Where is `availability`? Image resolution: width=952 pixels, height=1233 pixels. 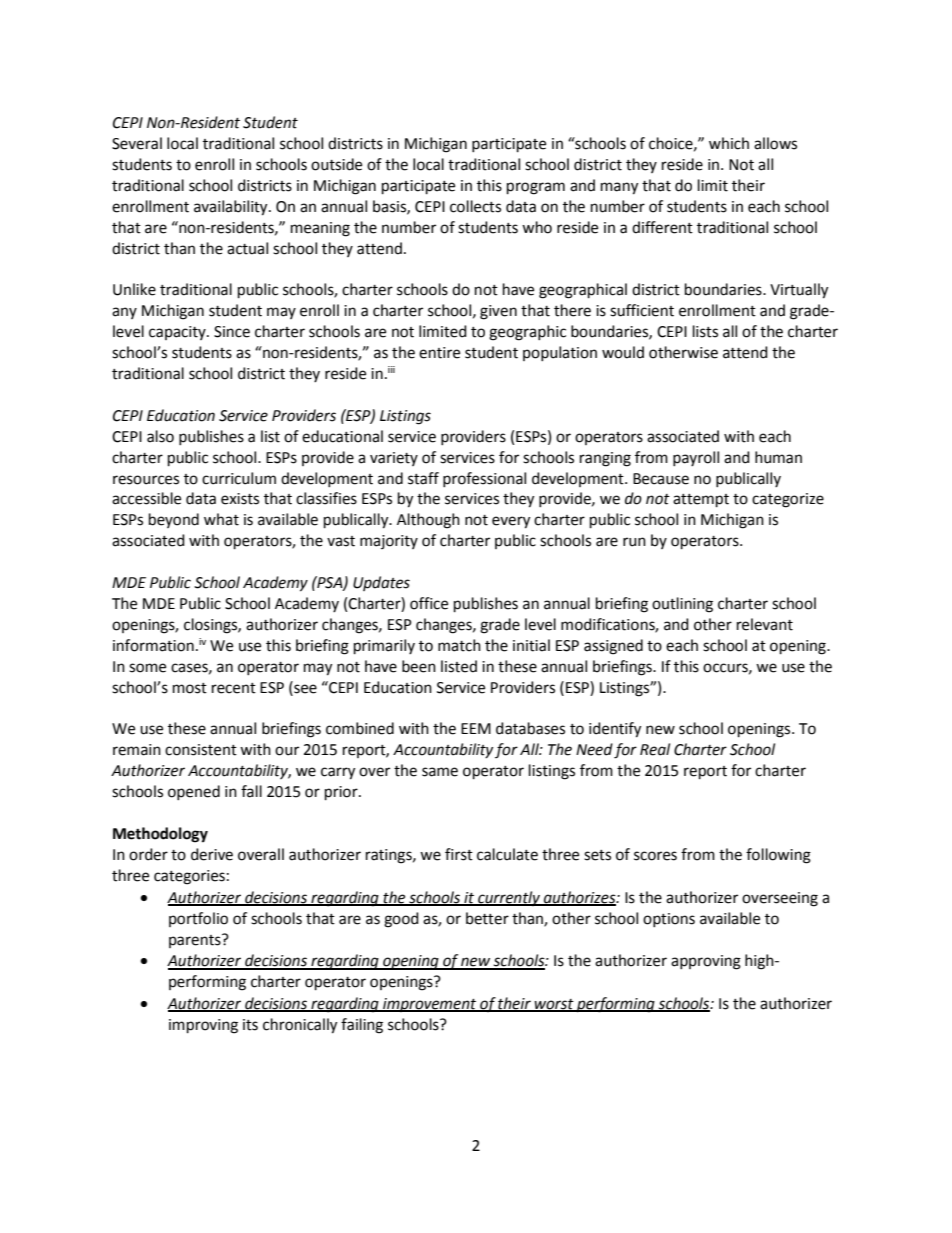 availability is located at coordinates (232, 208).
